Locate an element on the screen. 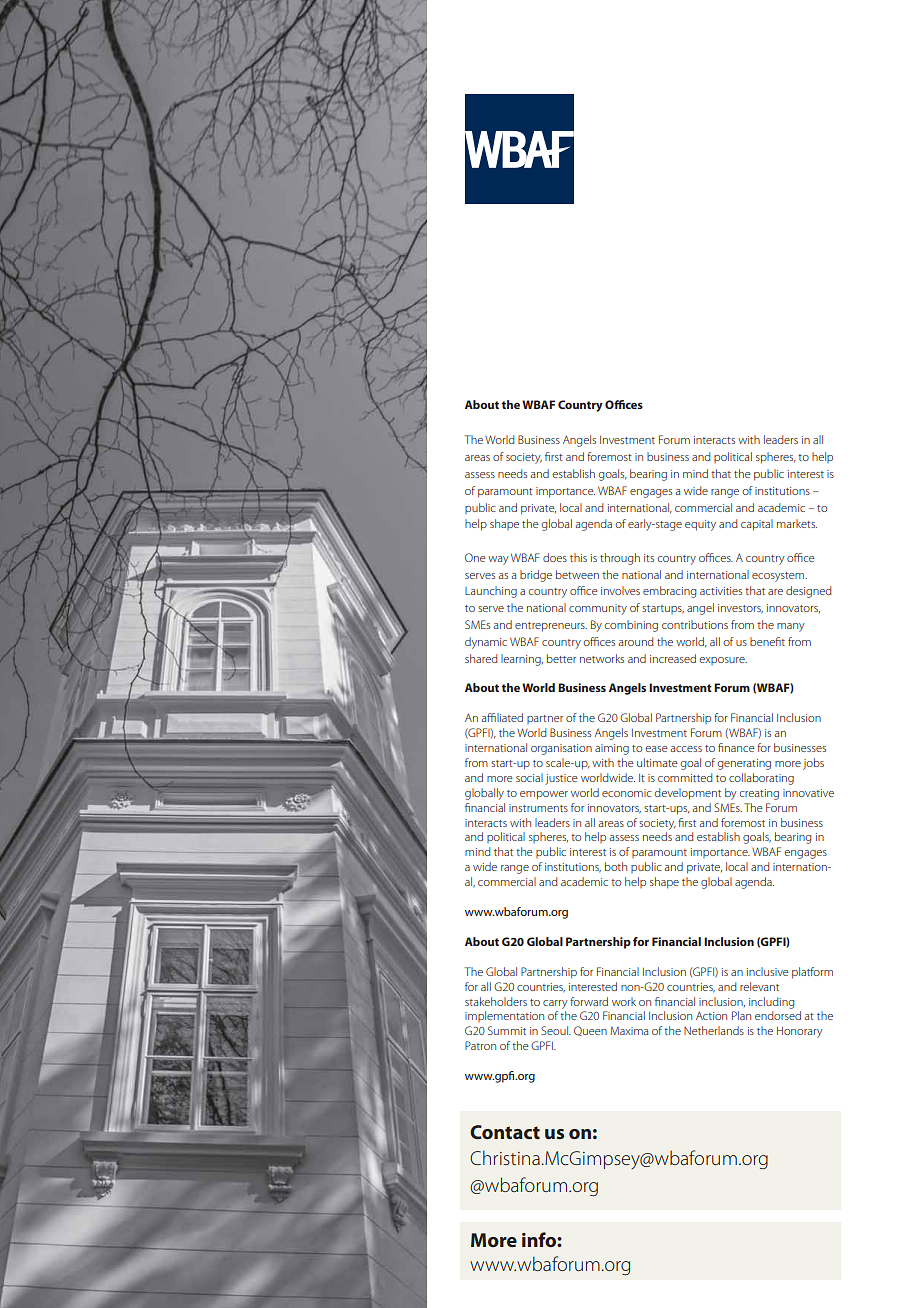  collaborating is located at coordinates (761, 779).
